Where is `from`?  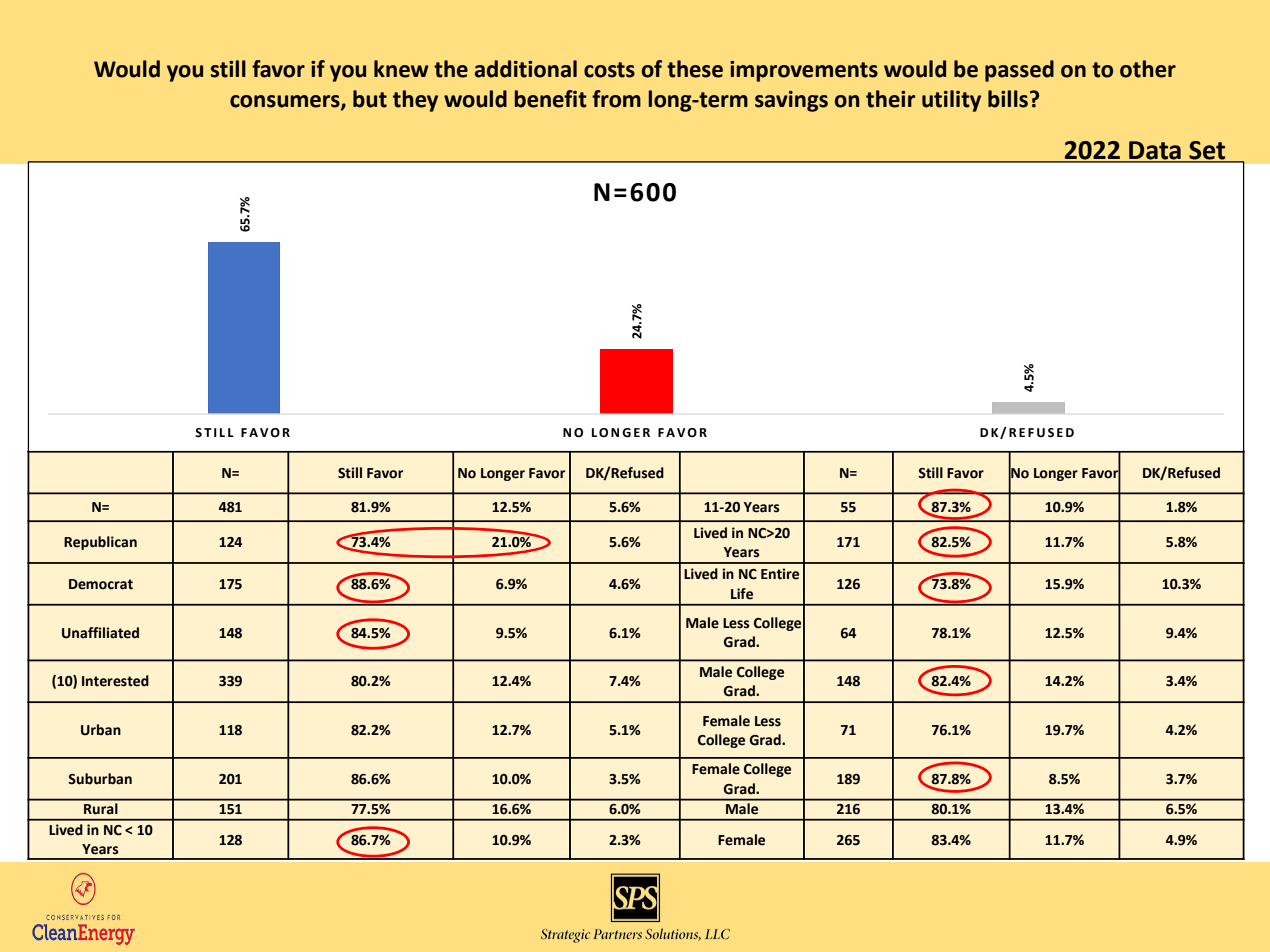
from is located at coordinates (616, 99).
